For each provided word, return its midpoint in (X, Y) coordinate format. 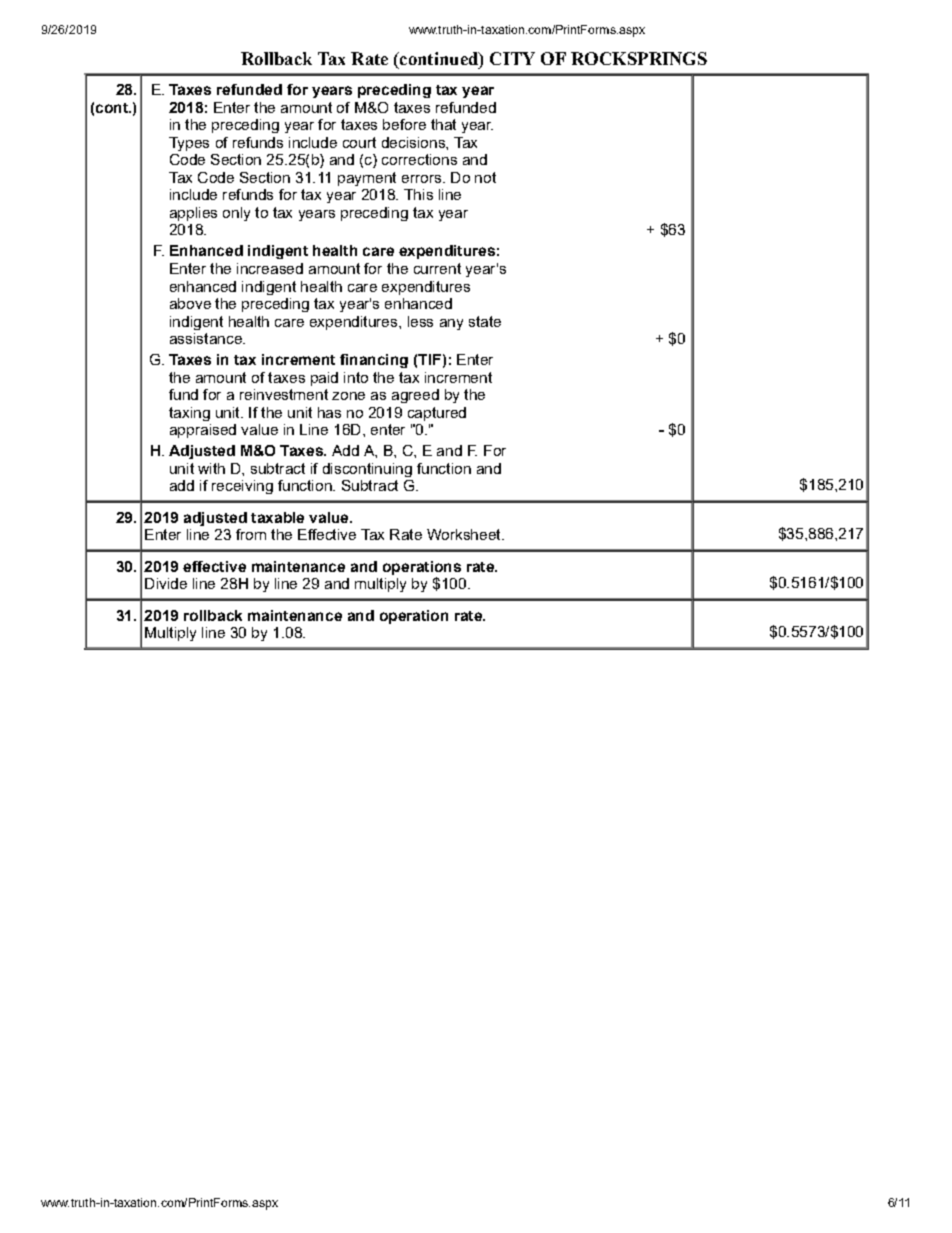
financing (374, 361)
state (485, 321)
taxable (277, 517)
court (359, 142)
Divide (166, 583)
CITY (512, 58)
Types (189, 144)
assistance (207, 338)
